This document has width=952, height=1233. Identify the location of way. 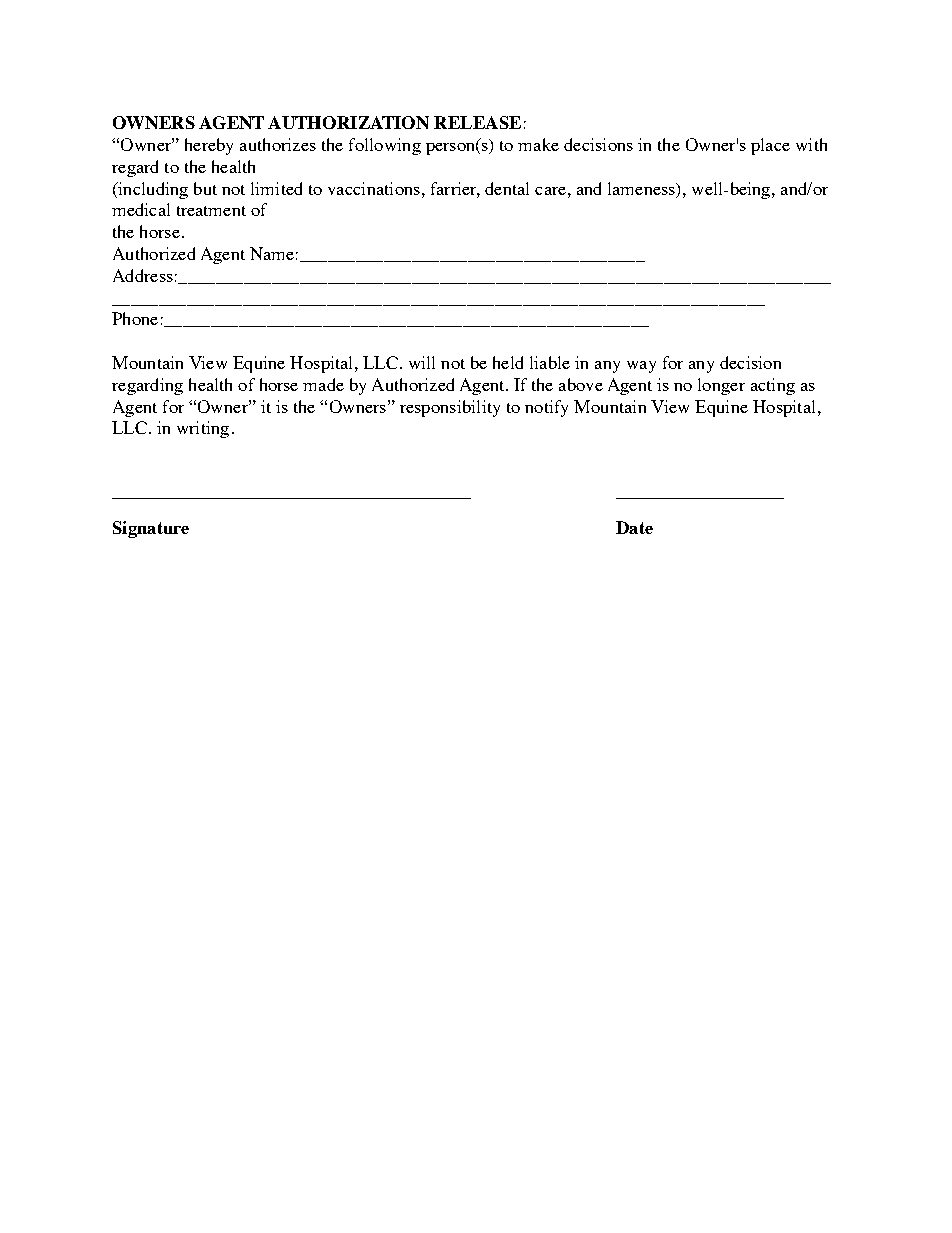
(641, 367).
